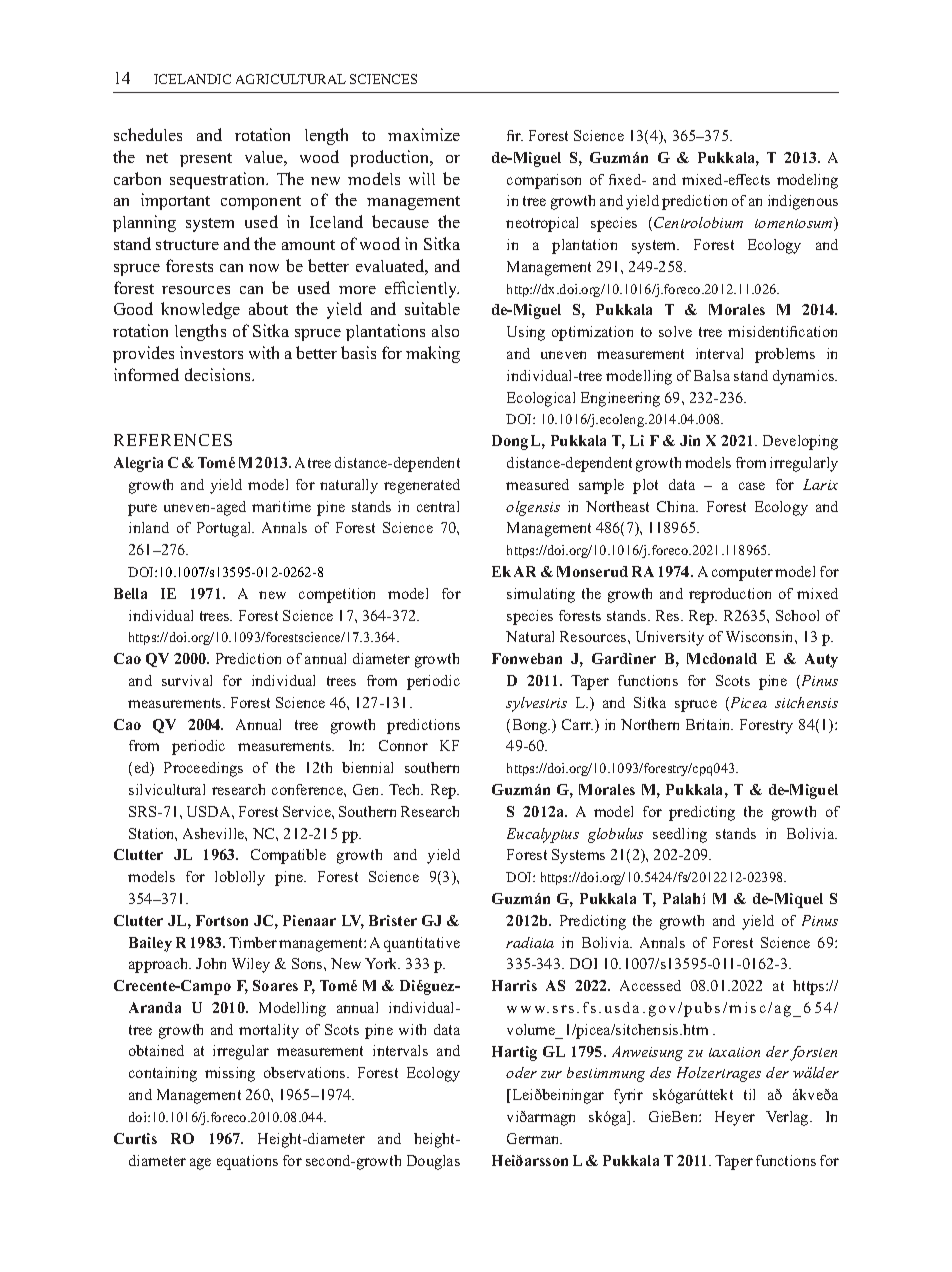  What do you see at coordinates (206, 160) in the image?
I see `present` at bounding box center [206, 160].
